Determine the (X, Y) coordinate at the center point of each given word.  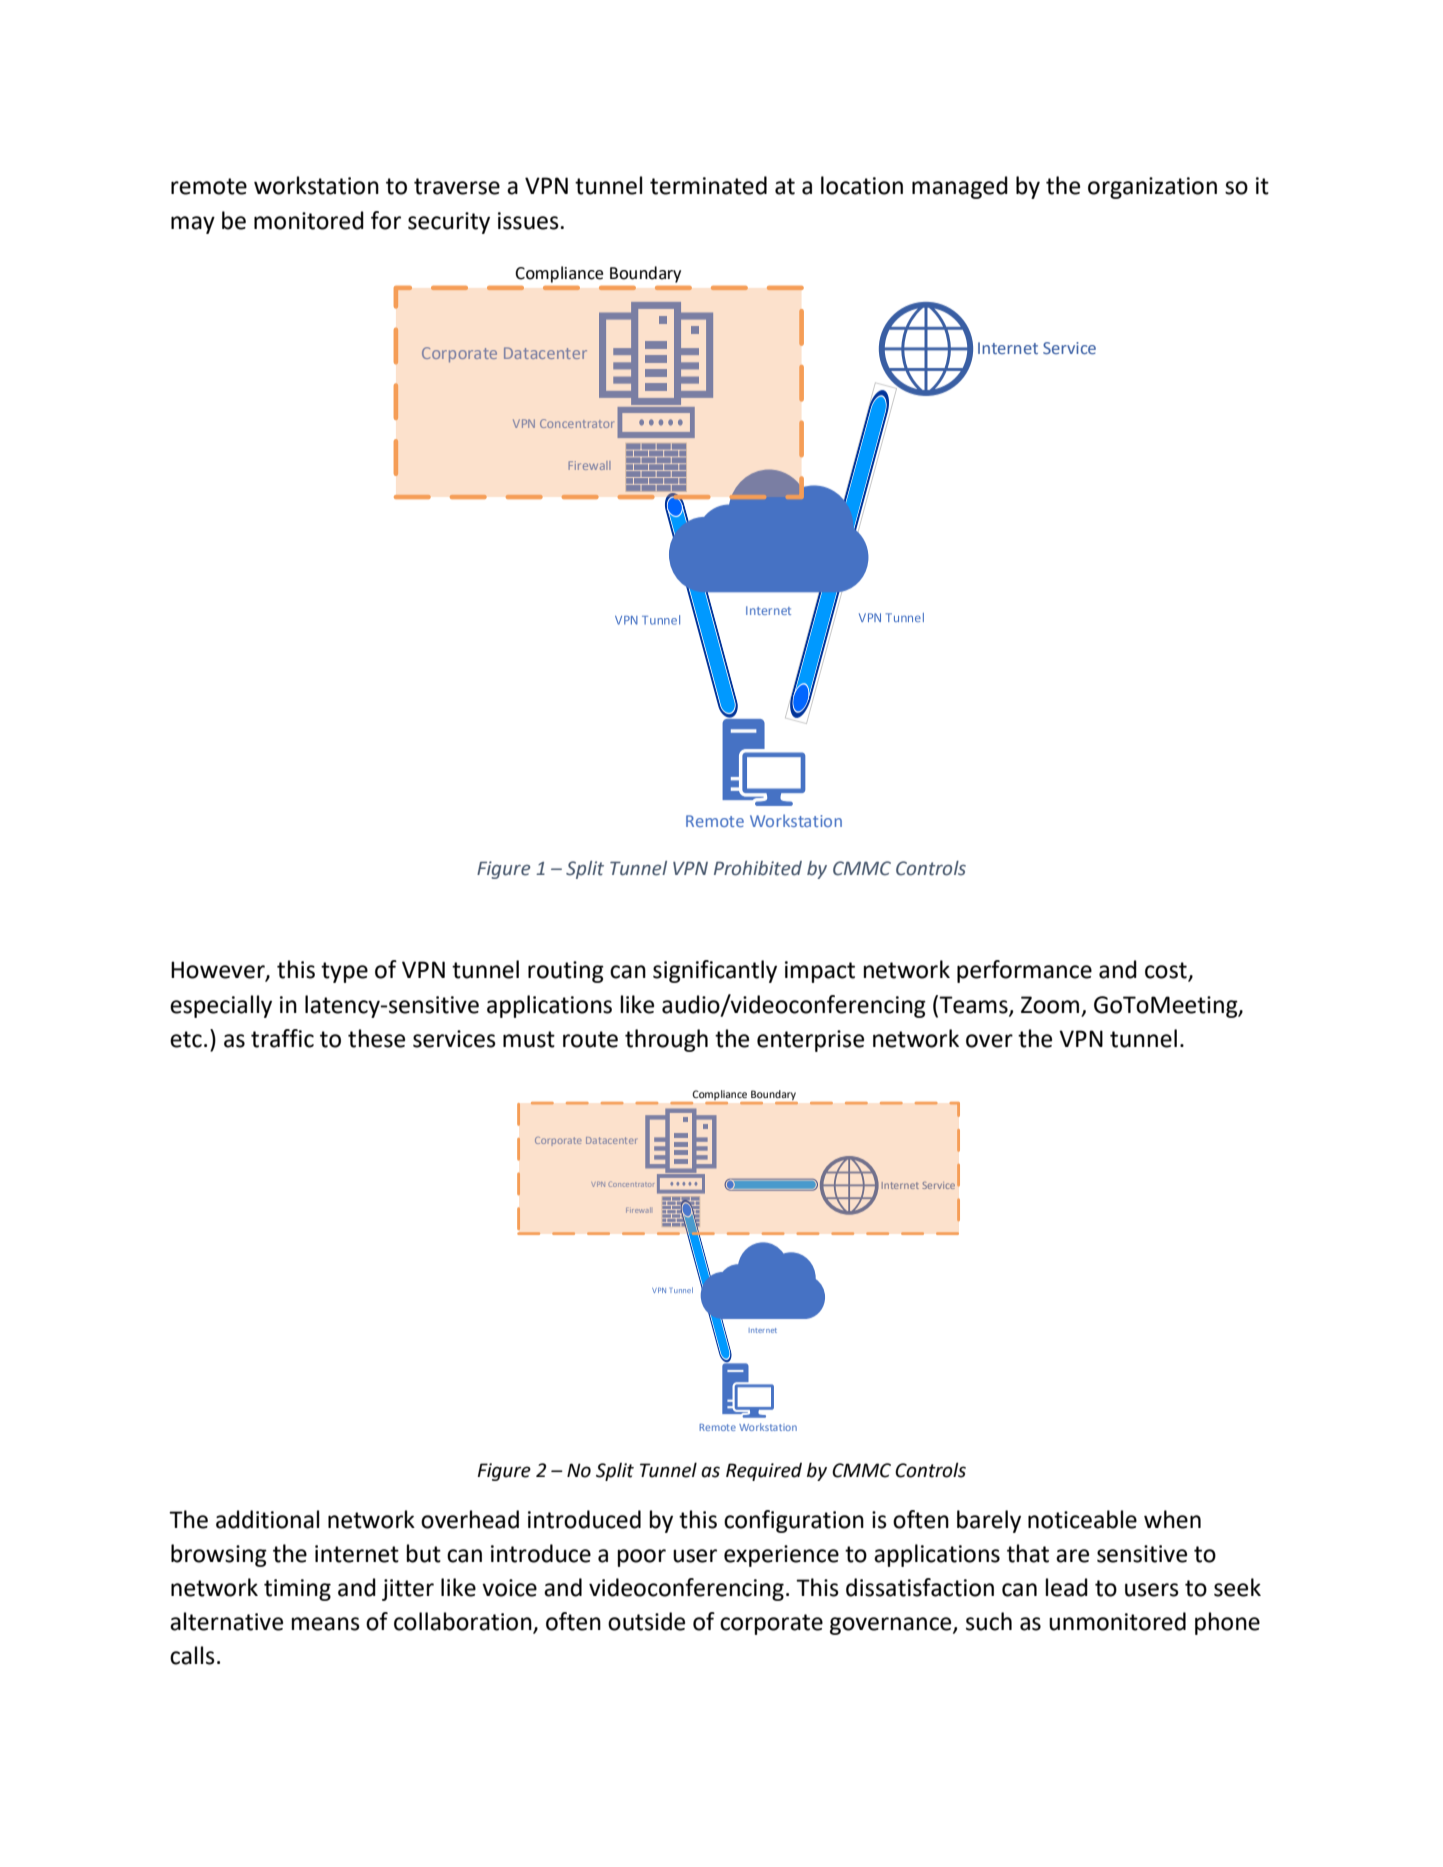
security (449, 223)
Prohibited (758, 868)
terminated (708, 185)
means (326, 1624)
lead (1067, 1587)
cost (1167, 971)
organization (1152, 188)
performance (1024, 971)
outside (646, 1621)
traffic (282, 1038)
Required (764, 1472)
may (193, 225)
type (344, 972)
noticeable (1082, 1519)
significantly (715, 971)
